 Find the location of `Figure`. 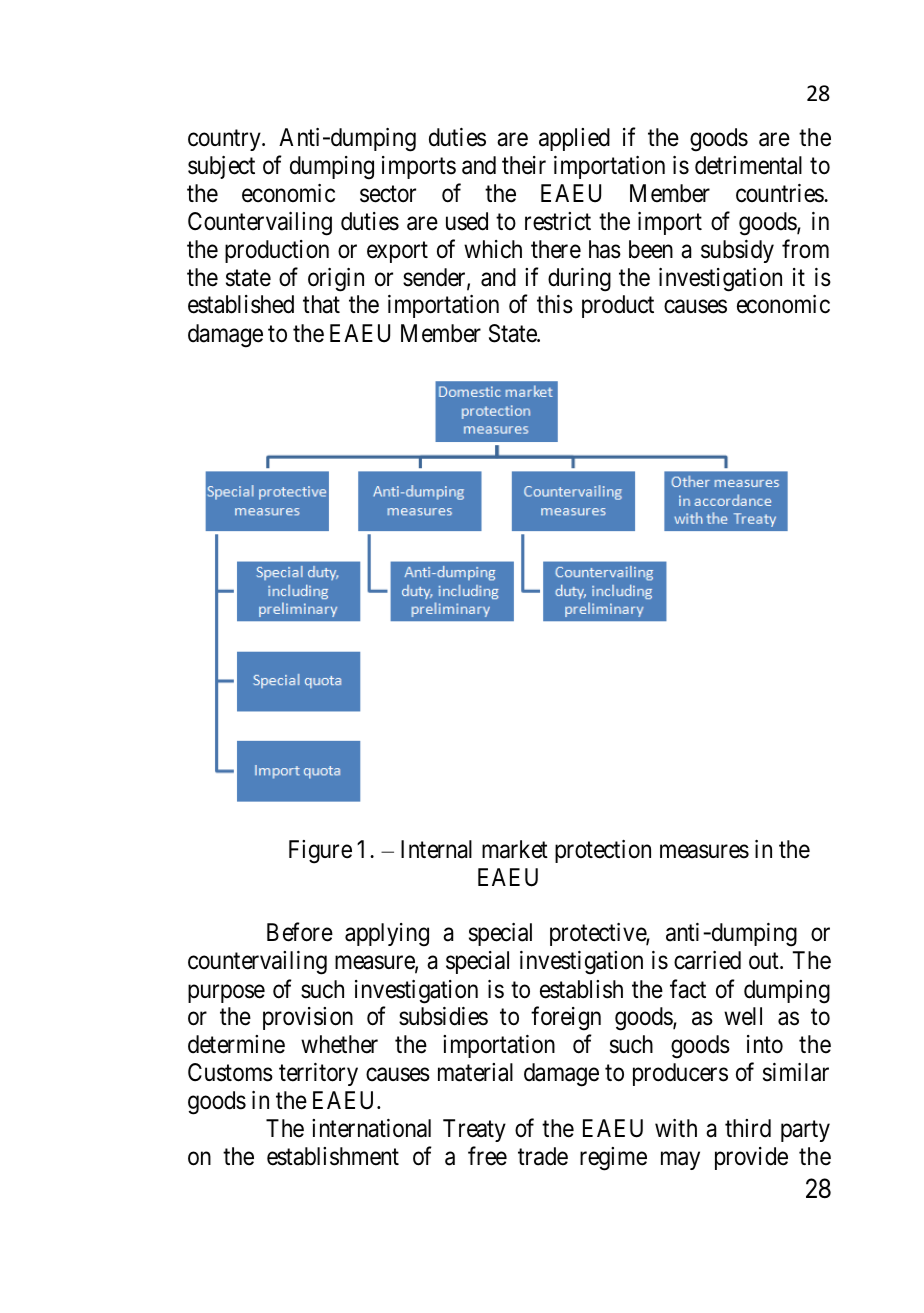

Figure is located at coordinates (320, 852).
